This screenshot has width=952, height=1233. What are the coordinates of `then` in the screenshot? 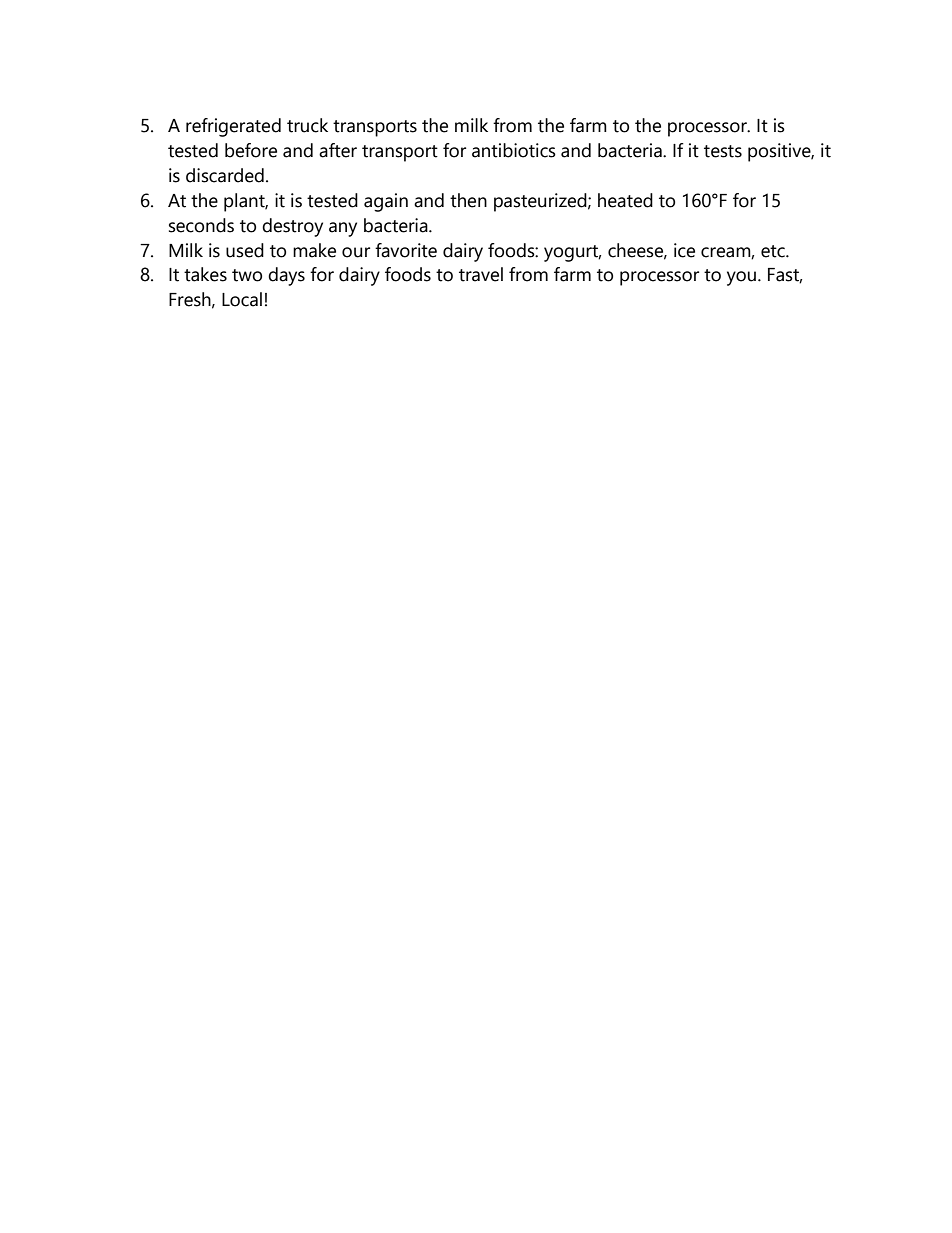 It's located at (468, 200).
